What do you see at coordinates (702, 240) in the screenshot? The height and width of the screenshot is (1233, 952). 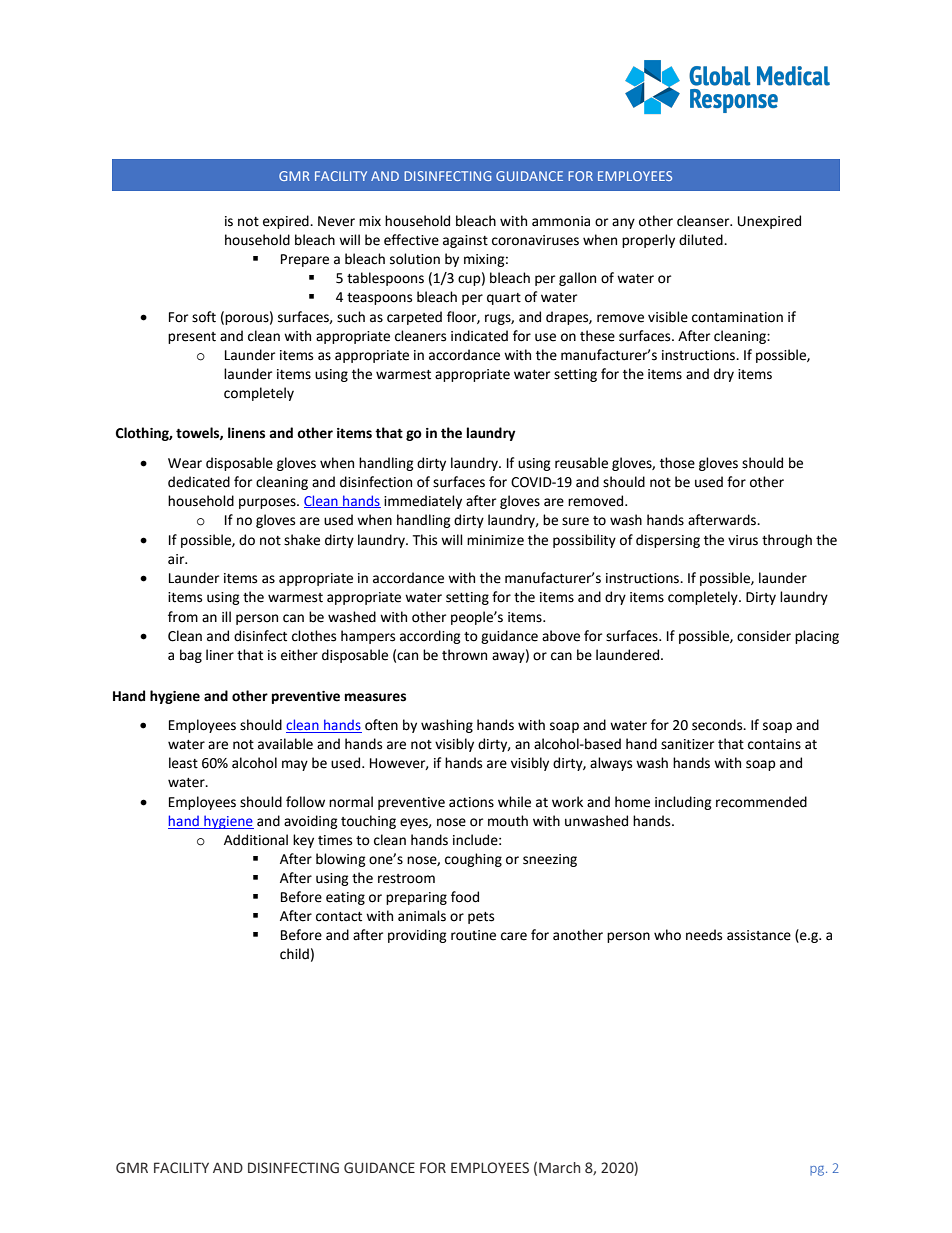 I see `diluted` at bounding box center [702, 240].
